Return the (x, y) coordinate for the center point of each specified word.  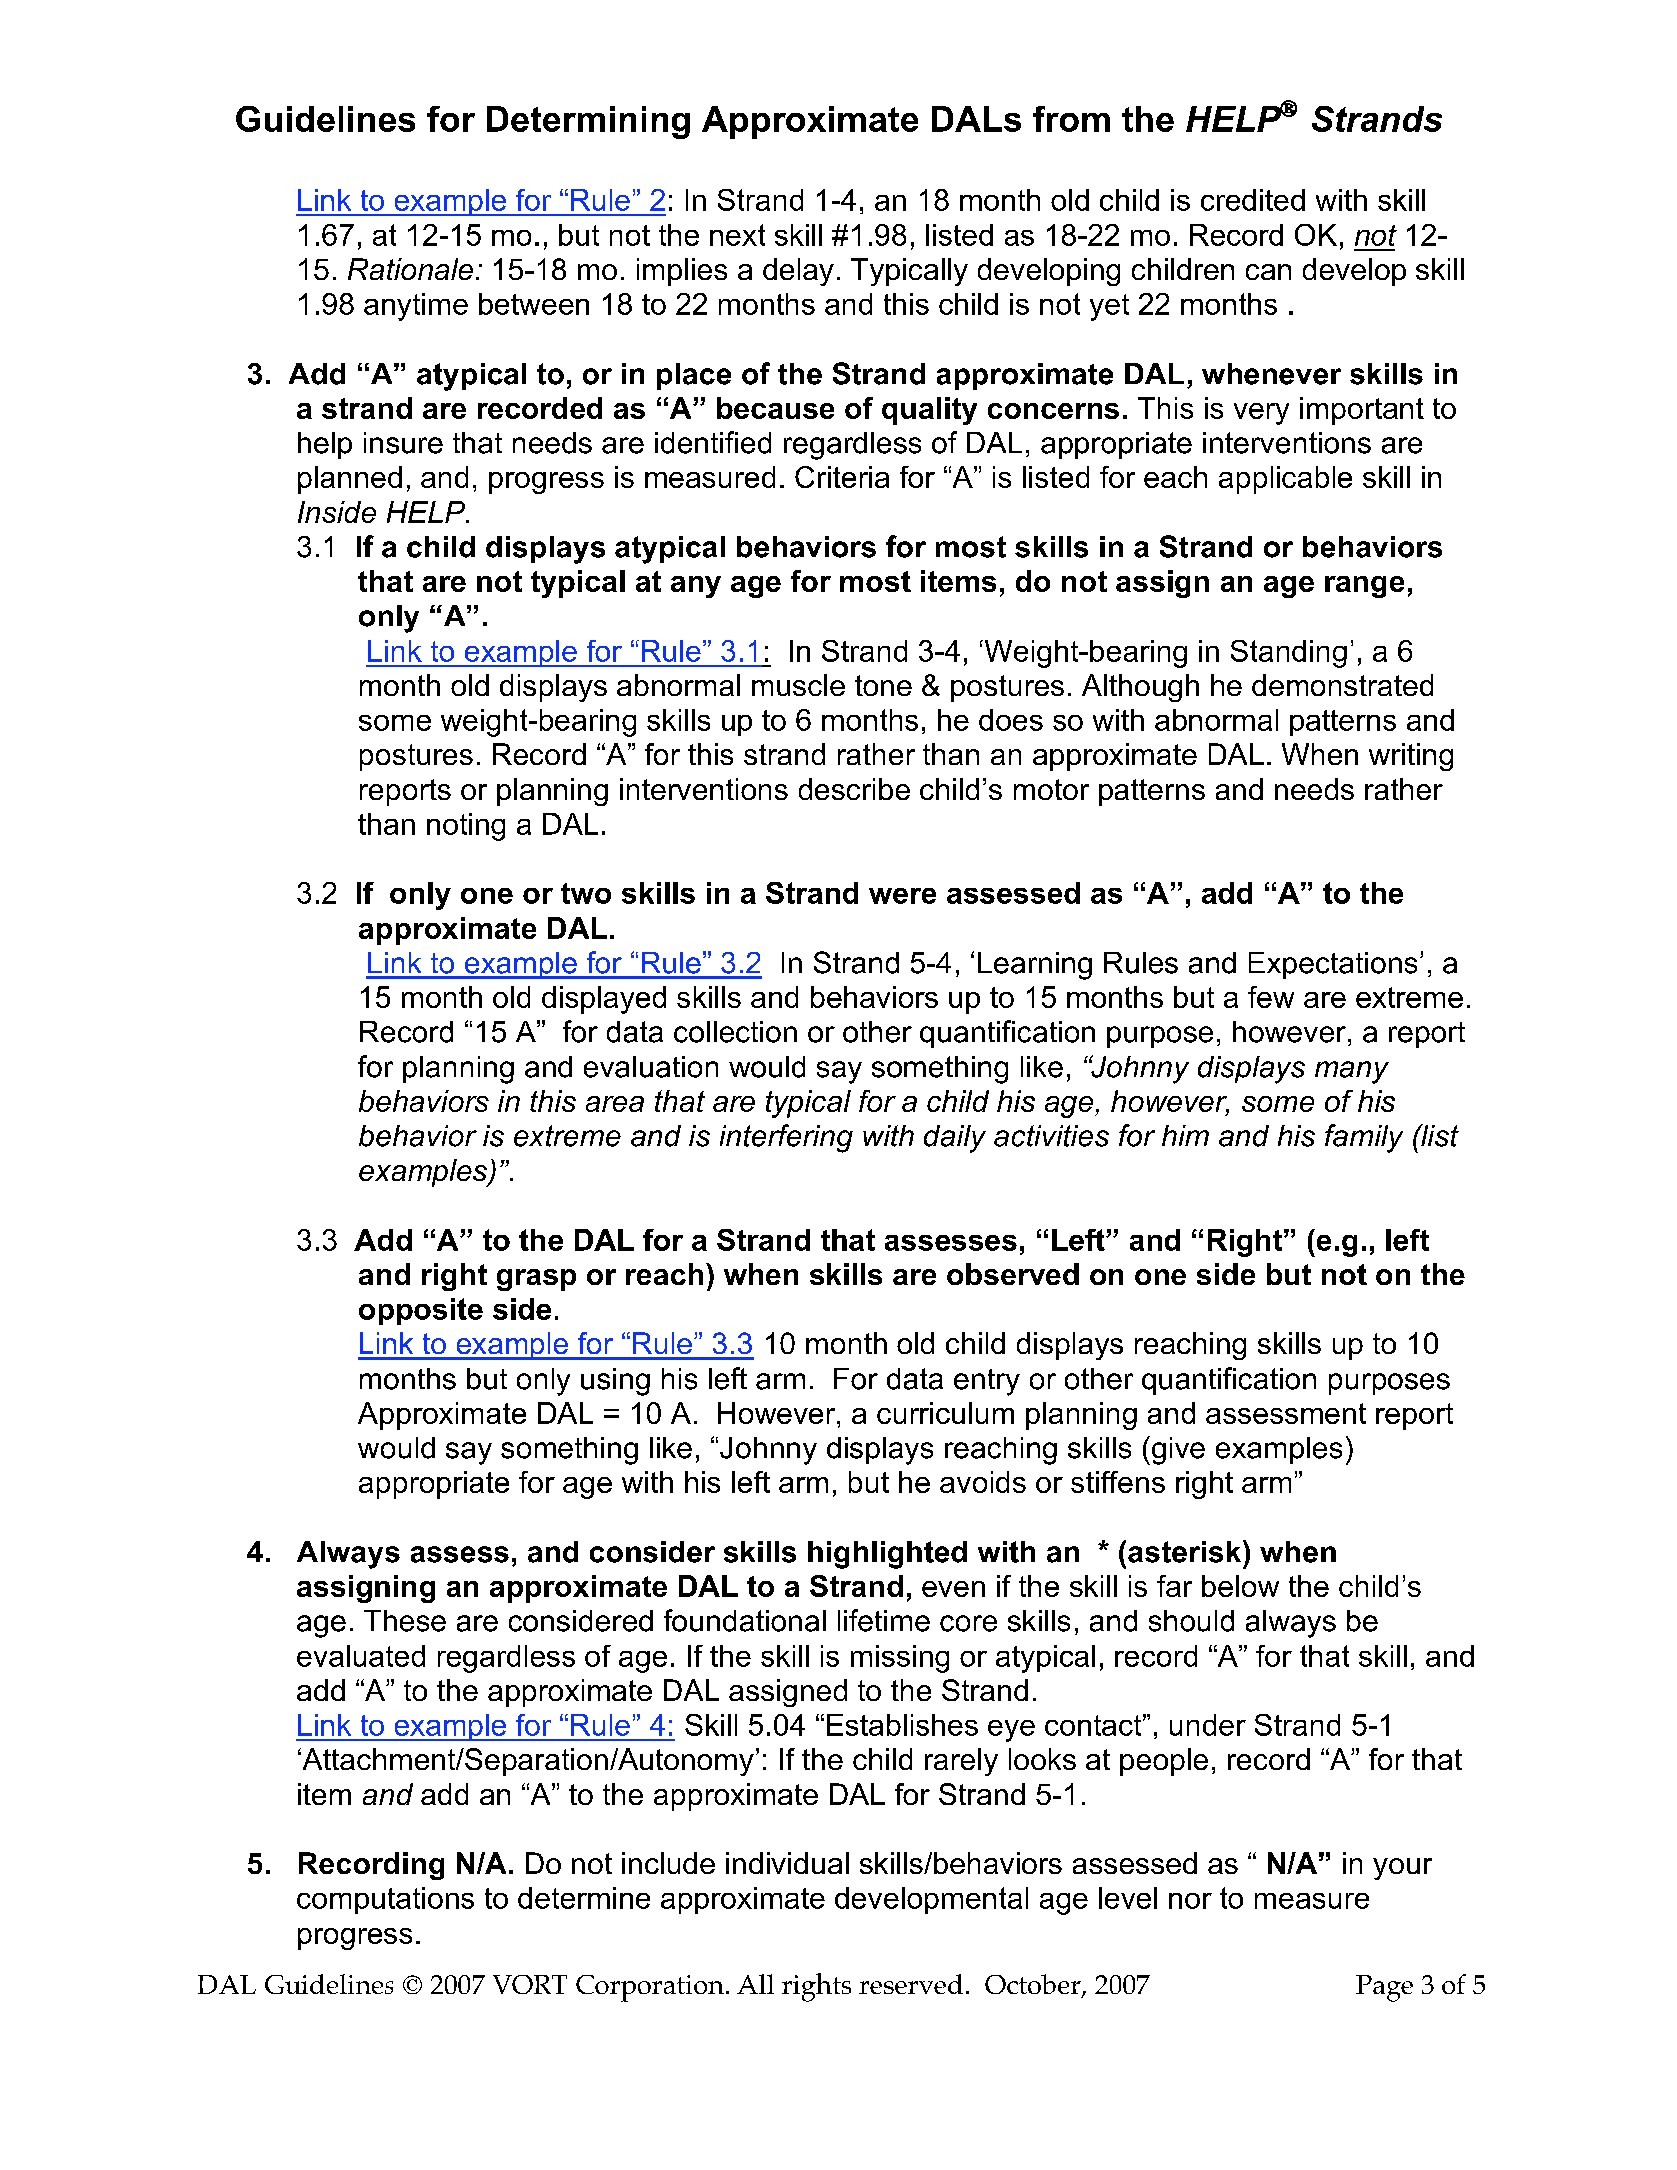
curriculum (945, 1413)
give (1177, 1450)
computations (385, 1900)
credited (1253, 200)
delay (798, 272)
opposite (421, 1311)
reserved (911, 1984)
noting (466, 827)
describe (854, 789)
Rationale (410, 269)
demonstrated (1342, 685)
